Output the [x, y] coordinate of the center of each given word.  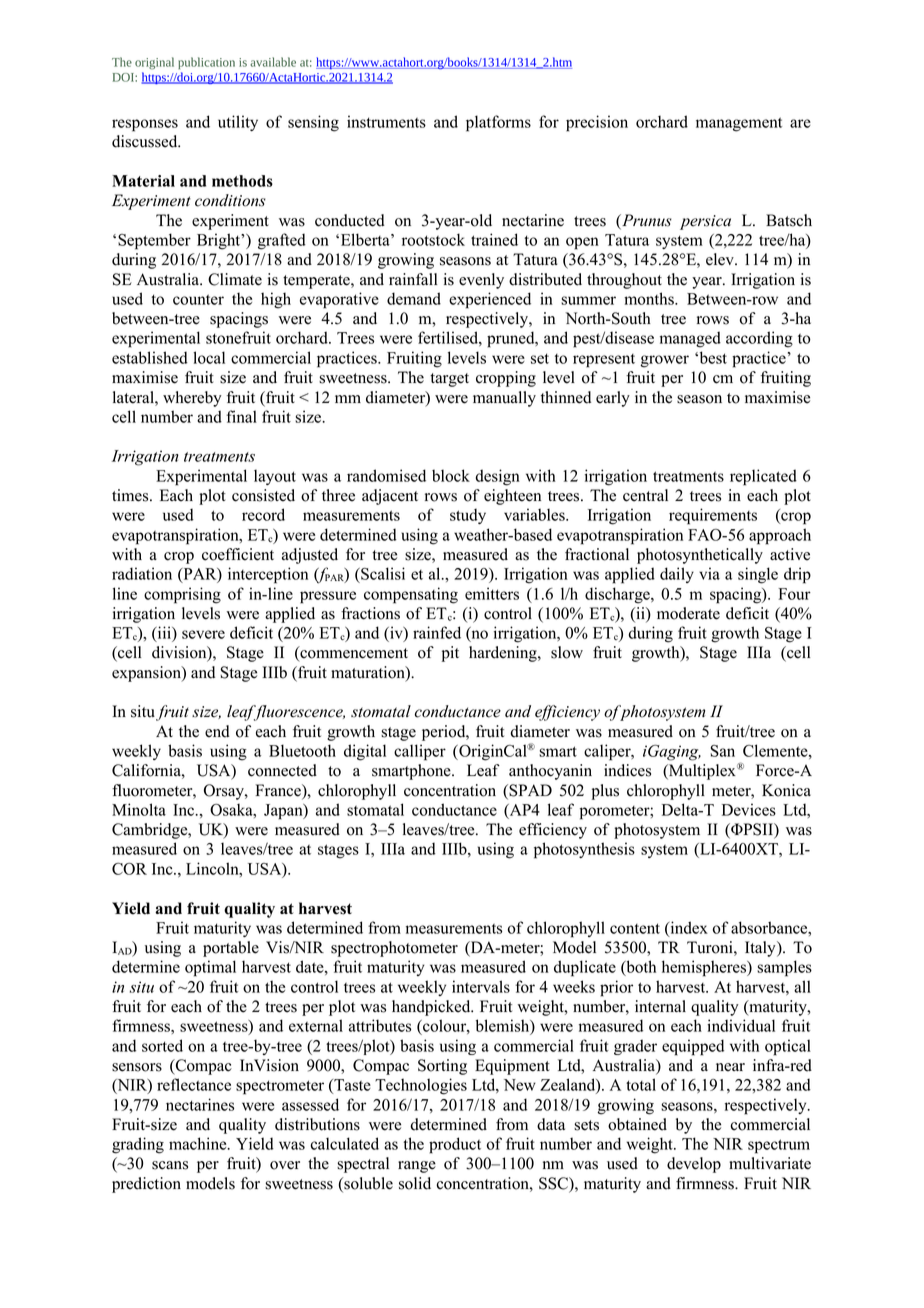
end [217, 731]
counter [198, 299]
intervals [481, 986]
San [723, 751]
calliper [420, 752]
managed [690, 339]
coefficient [238, 554]
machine [199, 1143]
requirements [713, 516]
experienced [490, 300]
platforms [498, 123]
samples [784, 968]
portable [231, 949]
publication [206, 63]
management [739, 124]
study [468, 516]
